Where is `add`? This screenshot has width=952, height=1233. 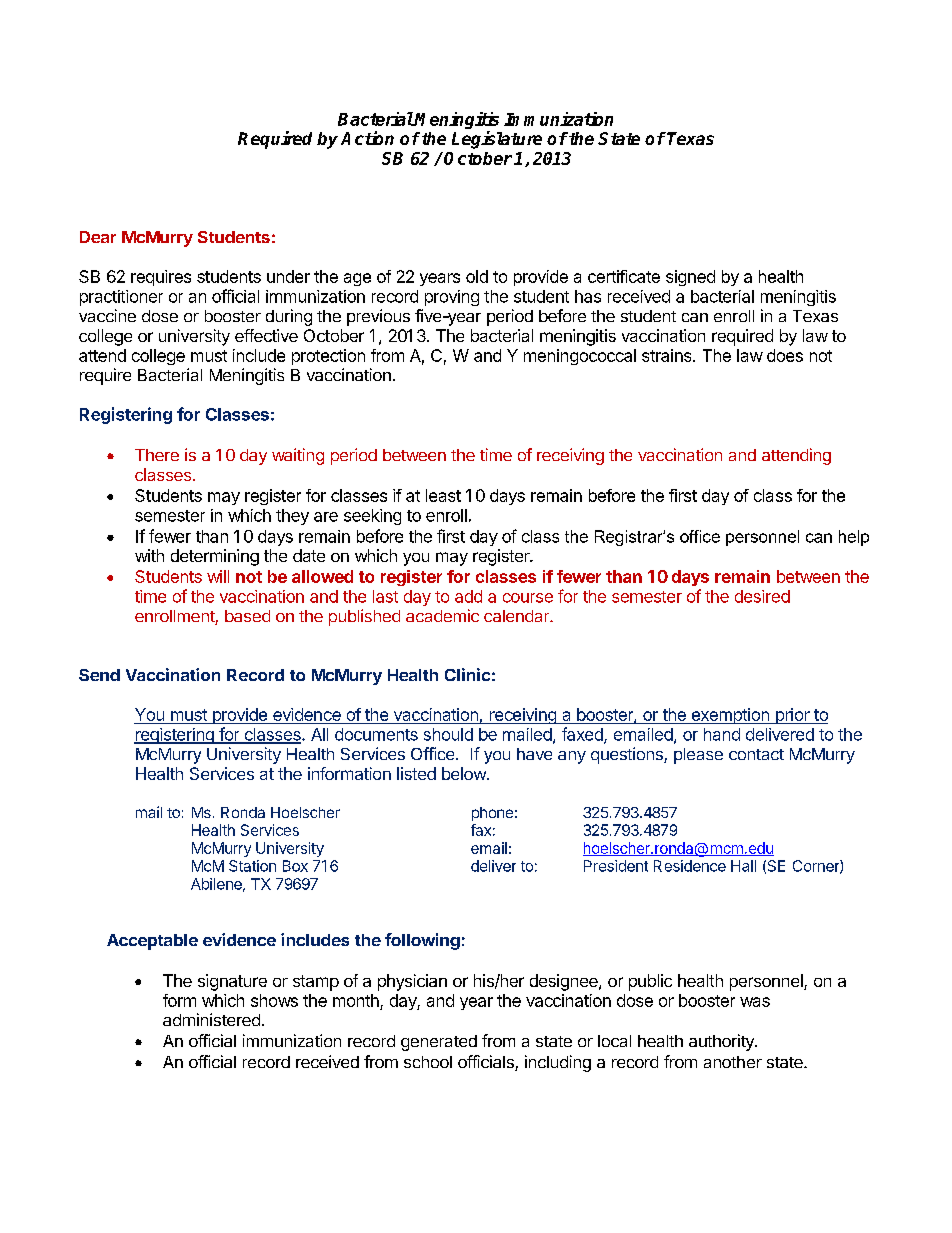
add is located at coordinates (468, 596).
